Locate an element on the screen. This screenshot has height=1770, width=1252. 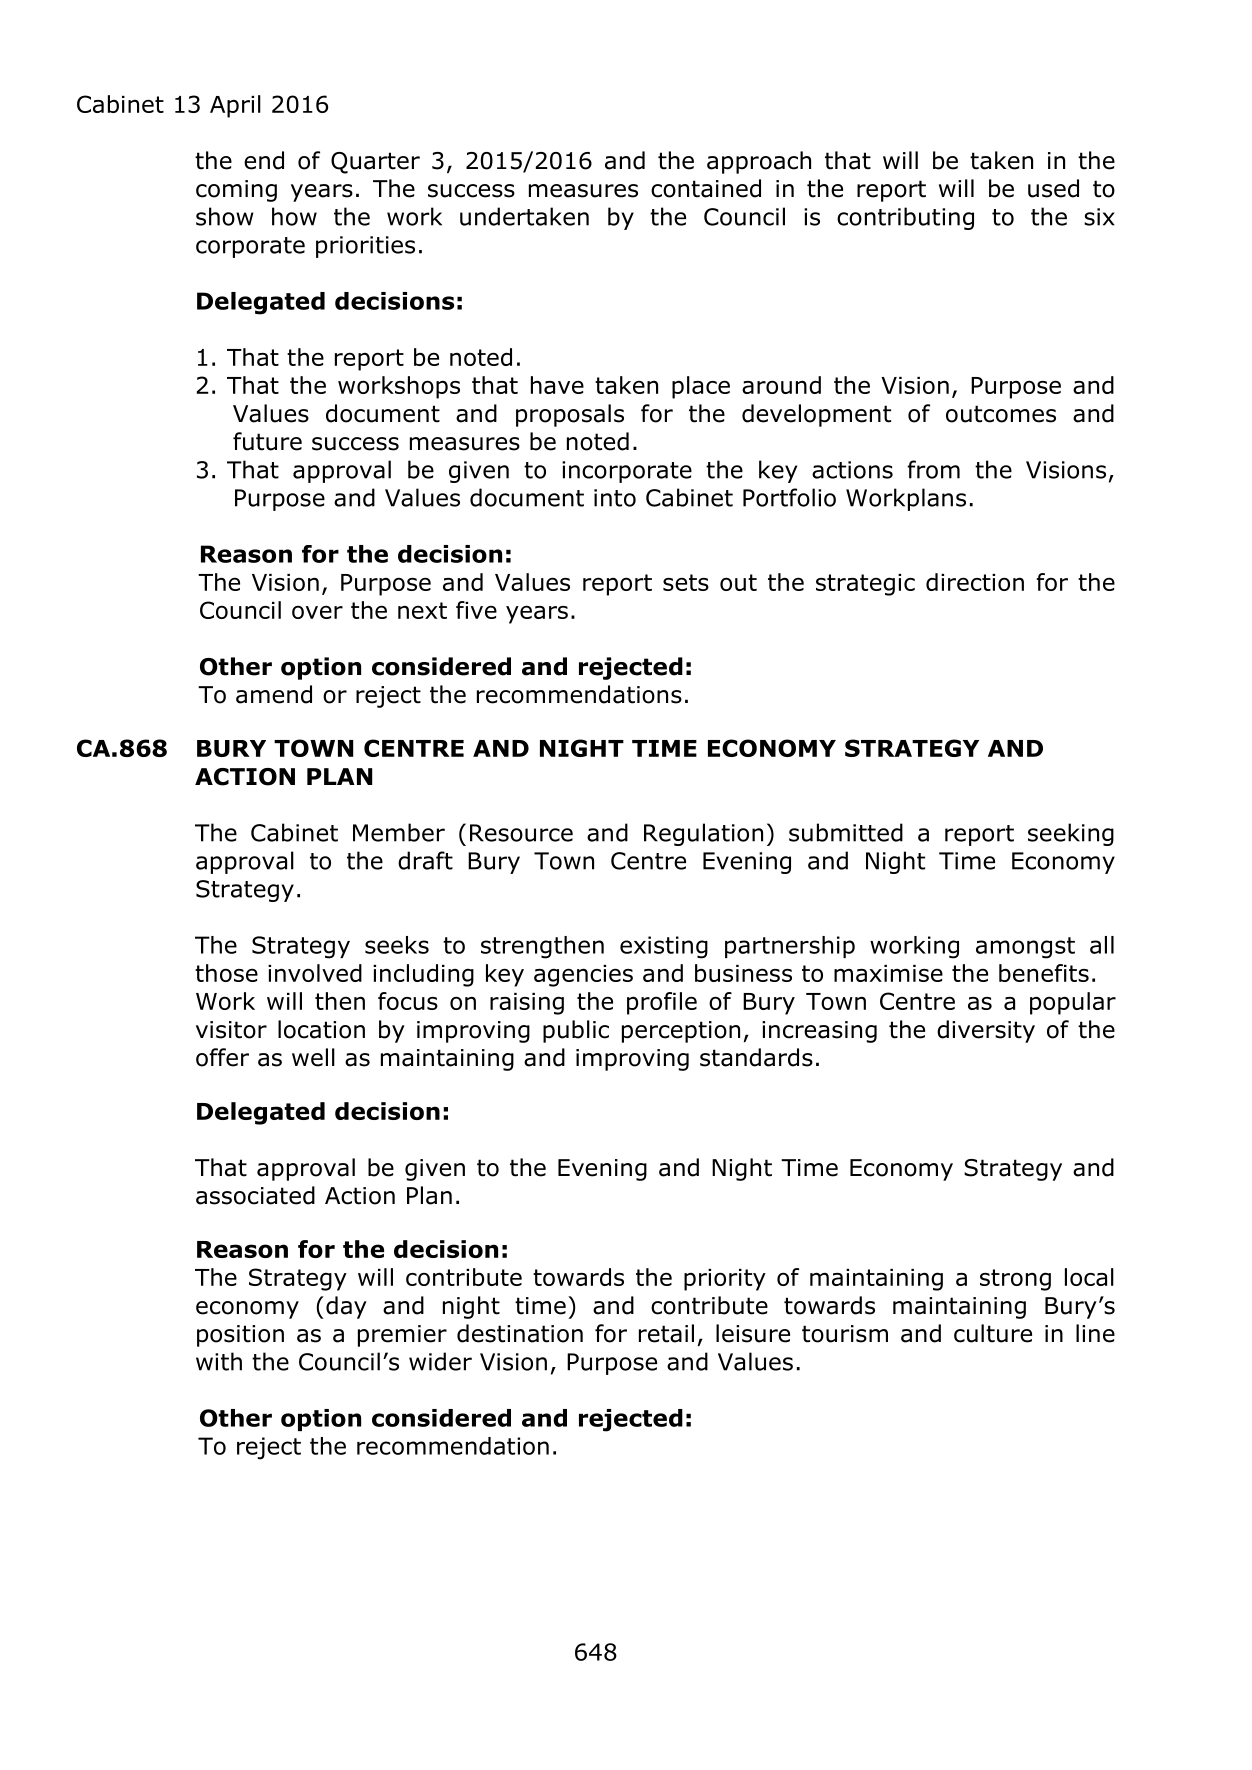
existing is located at coordinates (664, 947).
